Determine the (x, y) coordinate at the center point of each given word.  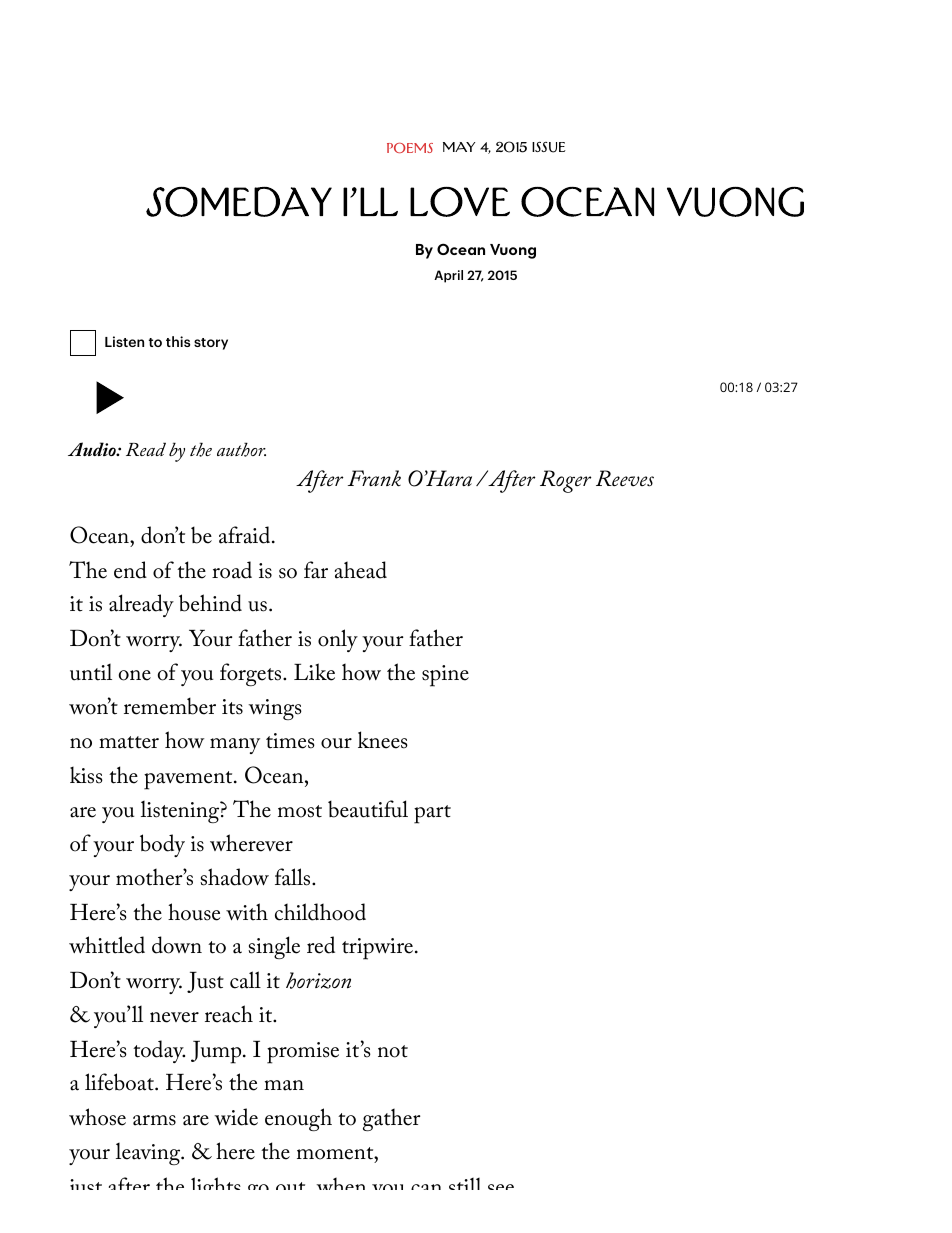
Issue (549, 147)
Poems (410, 148)
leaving (149, 1154)
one (135, 675)
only (338, 640)
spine (445, 676)
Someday (239, 202)
